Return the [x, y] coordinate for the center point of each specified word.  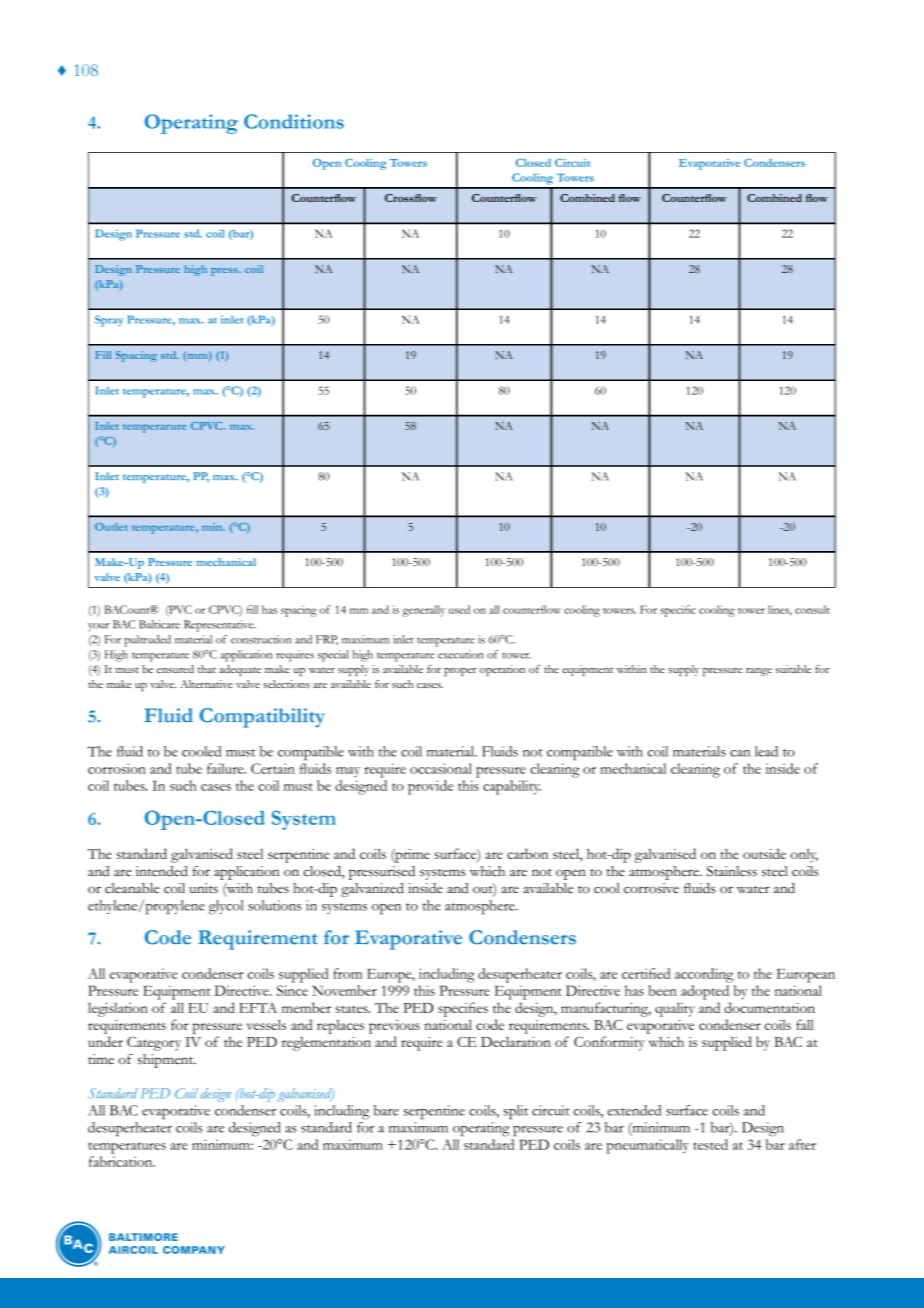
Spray [109, 321]
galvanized [372, 890]
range [759, 672]
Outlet [111, 527]
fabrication [122, 1161]
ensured [175, 669]
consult [812, 609]
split [516, 1112]
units [203, 888]
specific [678, 611]
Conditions [294, 121]
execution [460, 654]
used [459, 609]
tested [710, 1144]
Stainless [732, 871]
